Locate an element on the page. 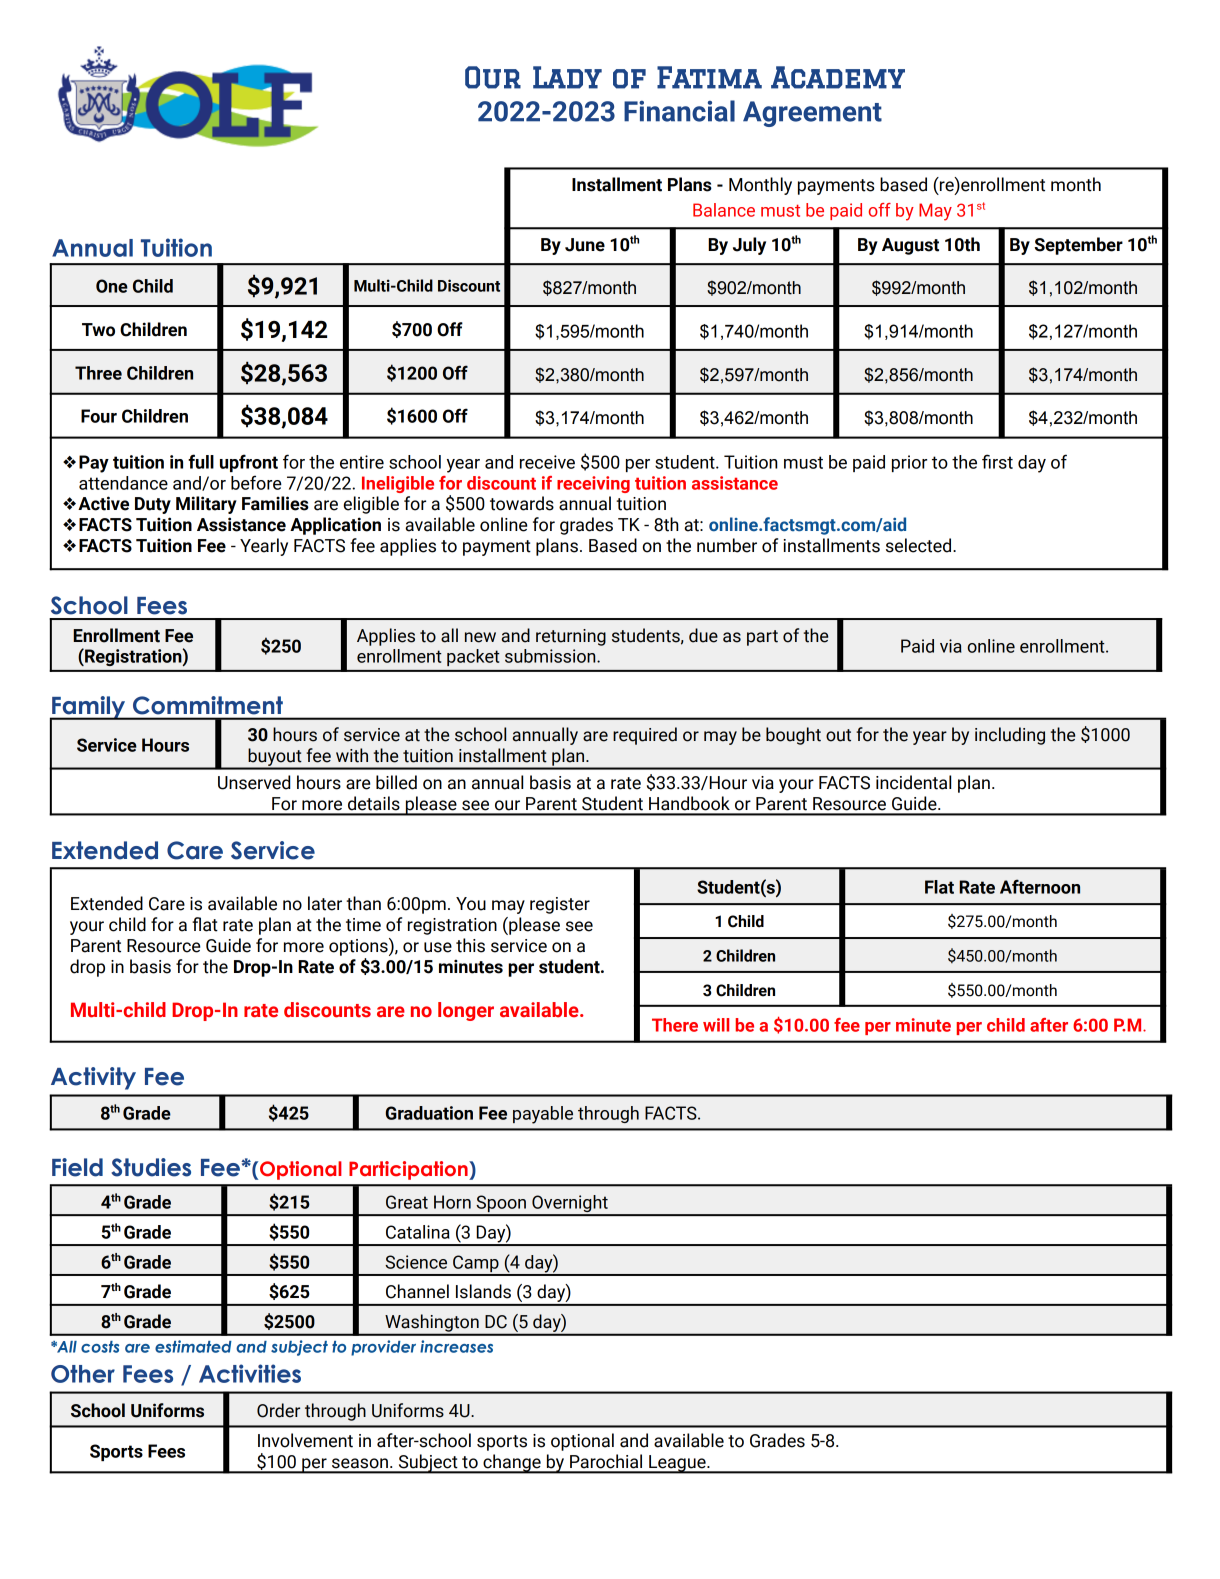 The height and width of the document is (1579, 1220). Activity is located at coordinates (93, 1078).
